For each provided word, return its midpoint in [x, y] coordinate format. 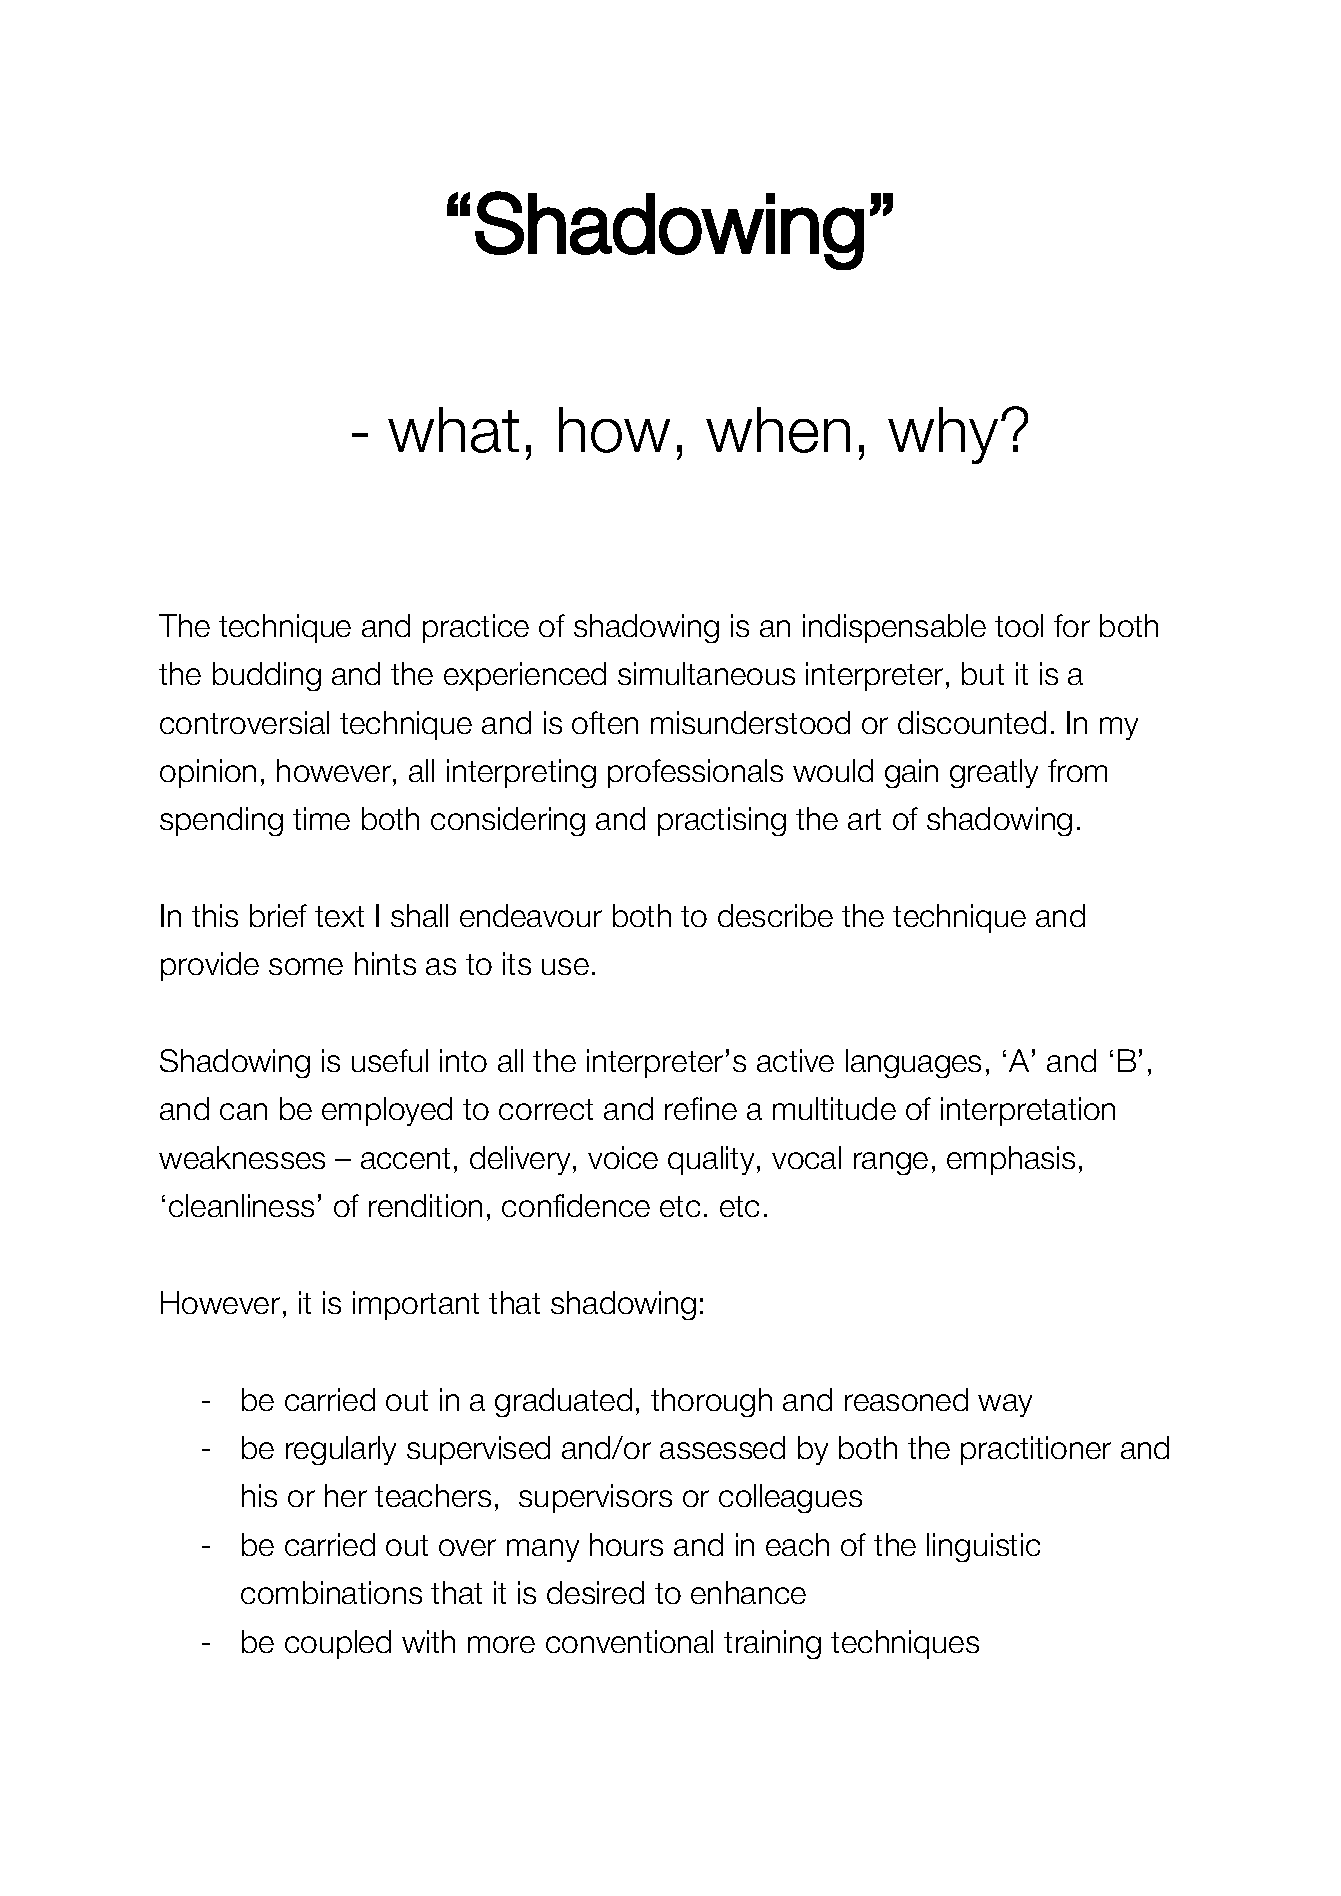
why [943, 435]
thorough [711, 1402]
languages [913, 1063]
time [321, 818]
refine [701, 1108]
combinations [331, 1592]
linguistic [983, 1547]
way [1005, 1405]
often [605, 722]
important [416, 1305]
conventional [629, 1641]
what [453, 430]
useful [390, 1060]
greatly [994, 773]
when [778, 430]
